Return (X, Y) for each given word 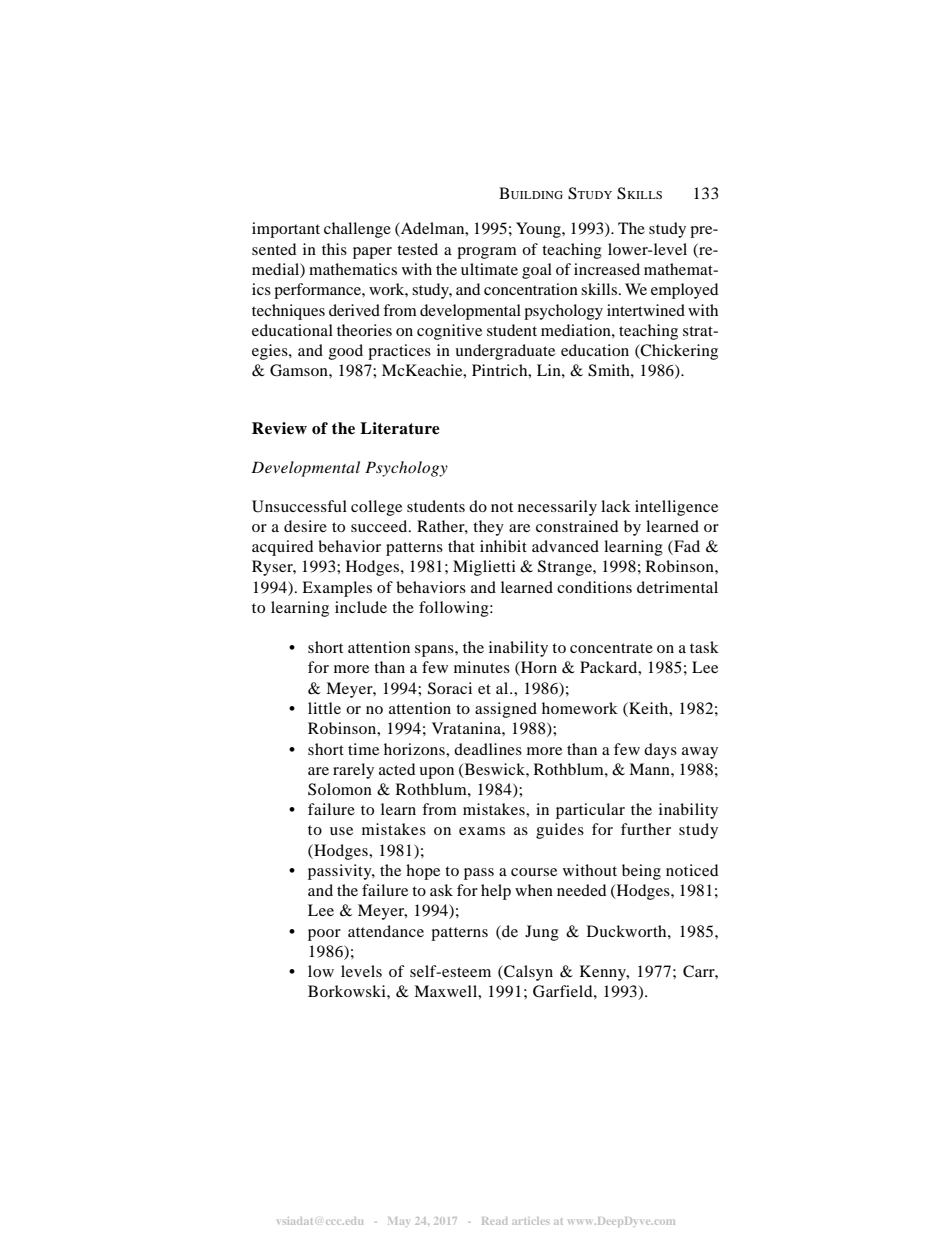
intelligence (676, 508)
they (488, 528)
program (487, 253)
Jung (542, 933)
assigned (506, 710)
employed (684, 291)
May (398, 1221)
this (334, 249)
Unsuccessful (299, 506)
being (641, 872)
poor (324, 935)
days (660, 751)
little (324, 708)
